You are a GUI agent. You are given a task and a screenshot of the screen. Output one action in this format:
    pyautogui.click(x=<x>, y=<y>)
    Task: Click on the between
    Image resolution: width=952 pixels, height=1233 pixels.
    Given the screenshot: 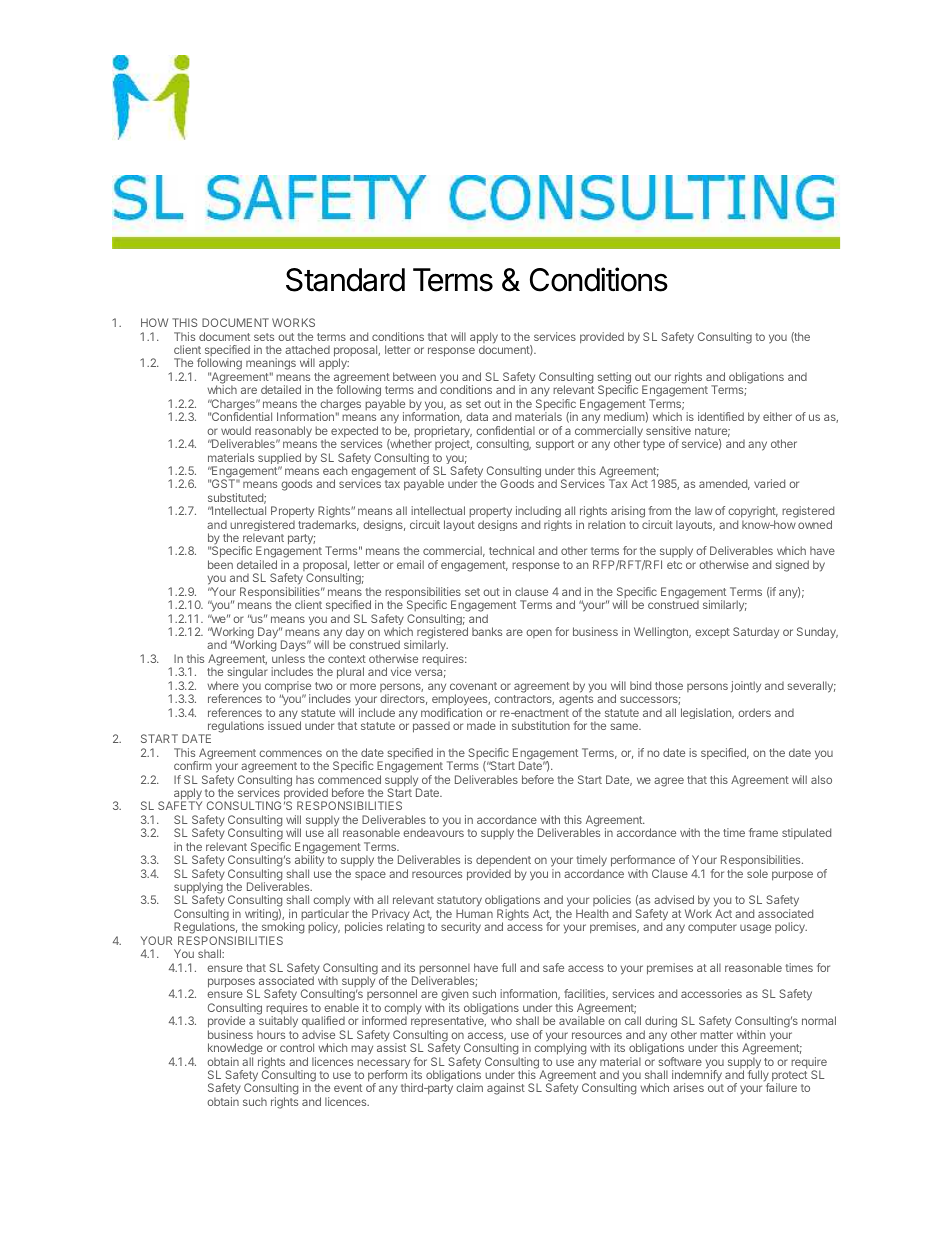 What is the action you would take?
    pyautogui.click(x=414, y=376)
